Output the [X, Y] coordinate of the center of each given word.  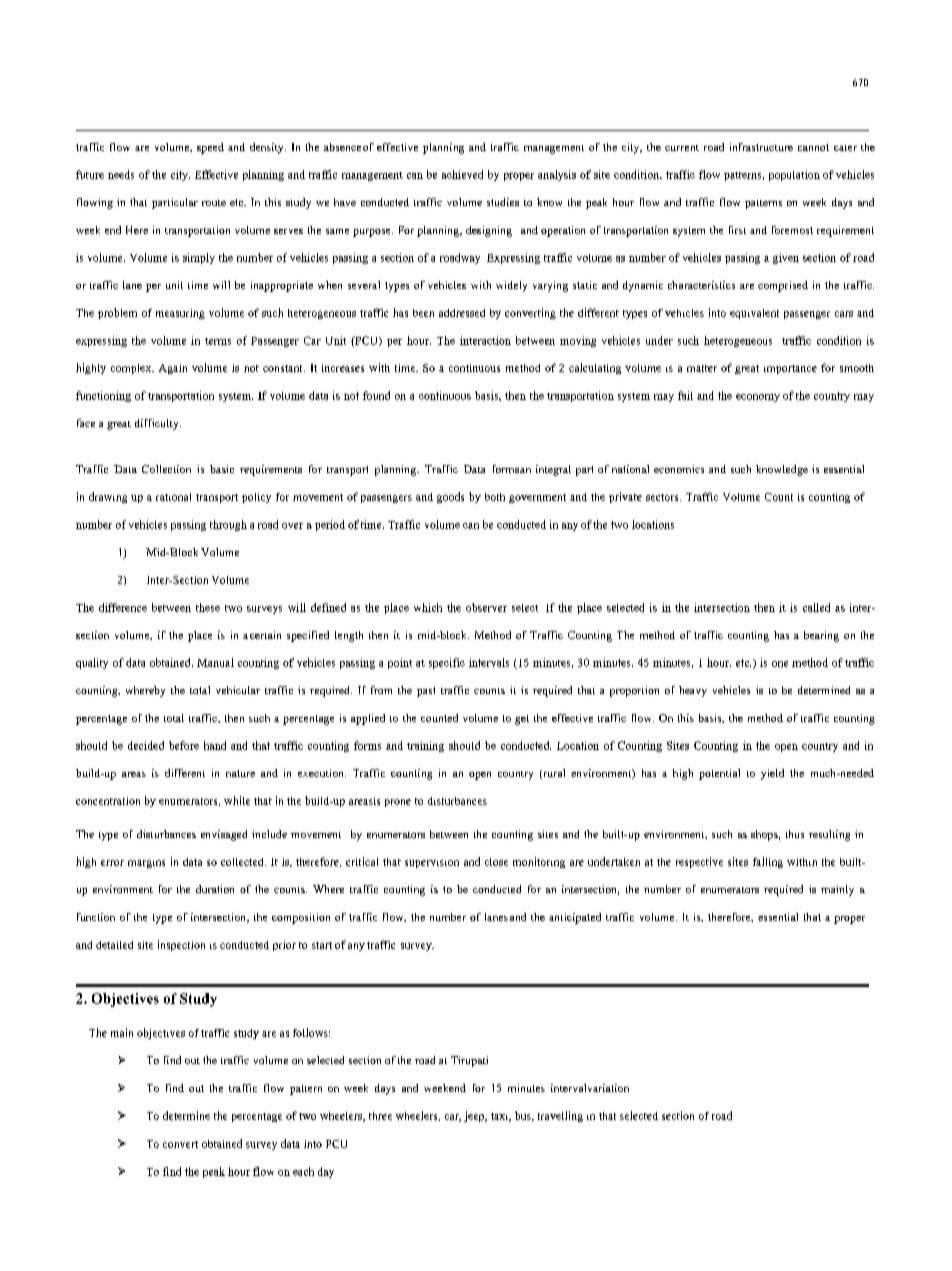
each [303, 1171]
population [794, 175]
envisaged [224, 835]
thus [795, 834]
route [214, 203]
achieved [462, 174]
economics [679, 469]
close [496, 862]
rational [173, 497]
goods [450, 497]
